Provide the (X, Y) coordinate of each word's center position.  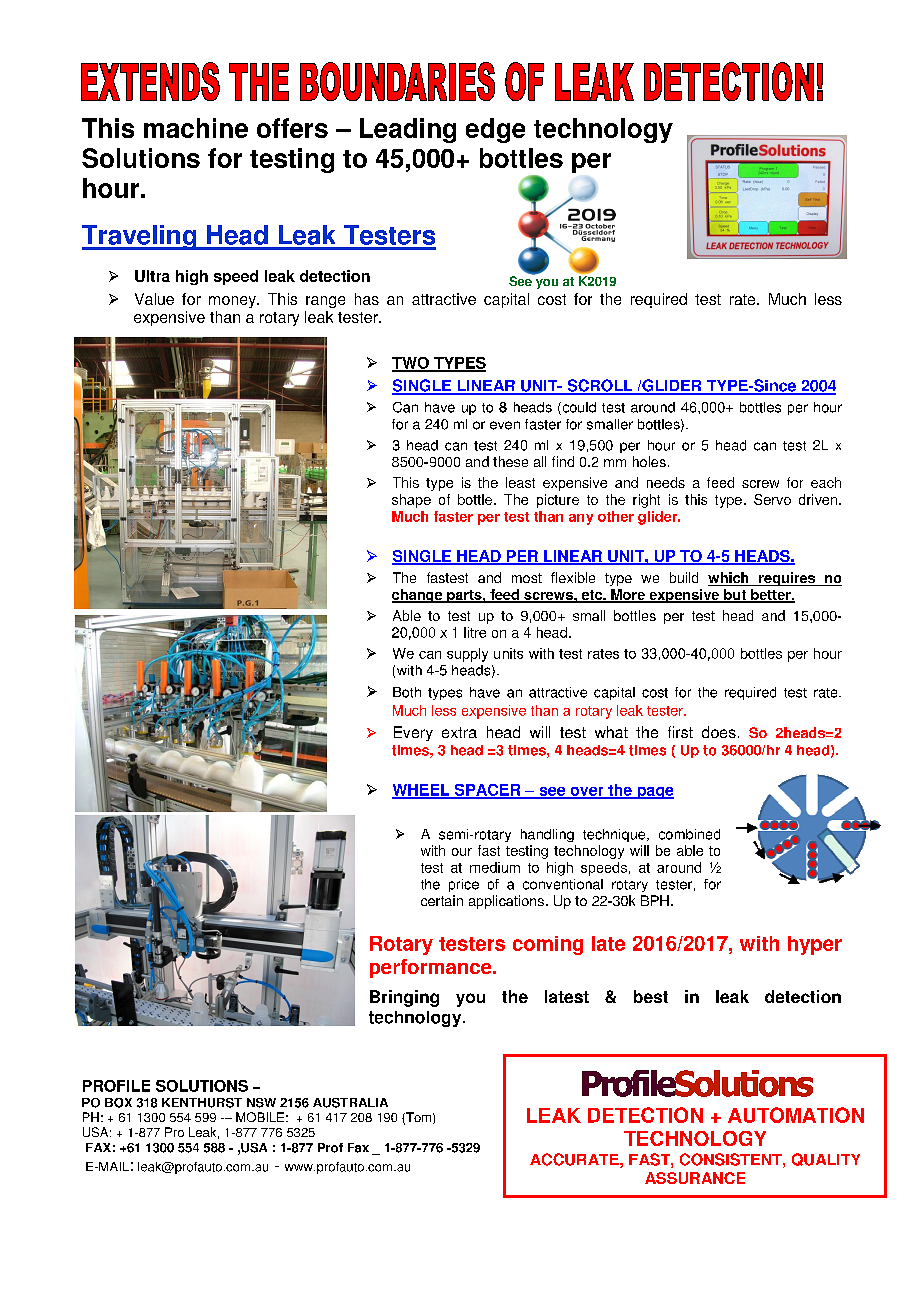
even (505, 425)
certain (442, 900)
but (735, 596)
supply (467, 655)
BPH (655, 900)
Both (407, 692)
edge (495, 130)
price (464, 885)
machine (196, 128)
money (233, 302)
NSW (261, 1103)
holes (649, 461)
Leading (408, 130)
